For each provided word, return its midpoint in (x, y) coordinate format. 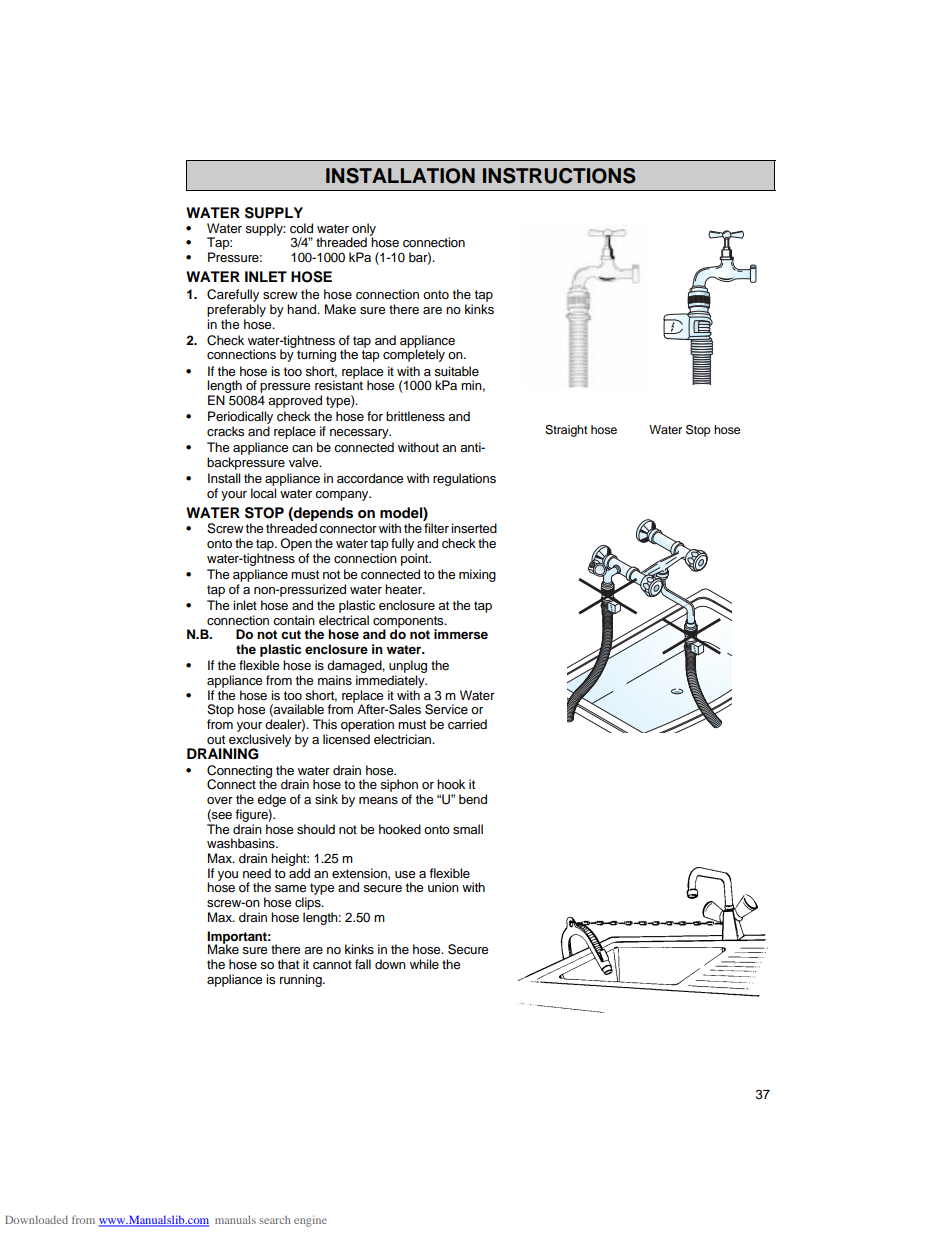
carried (467, 724)
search (275, 1220)
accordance (370, 478)
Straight (566, 431)
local (263, 493)
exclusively (260, 741)
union (443, 887)
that (288, 964)
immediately (391, 681)
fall (363, 964)
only (363, 230)
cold (301, 228)
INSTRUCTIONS (559, 176)
